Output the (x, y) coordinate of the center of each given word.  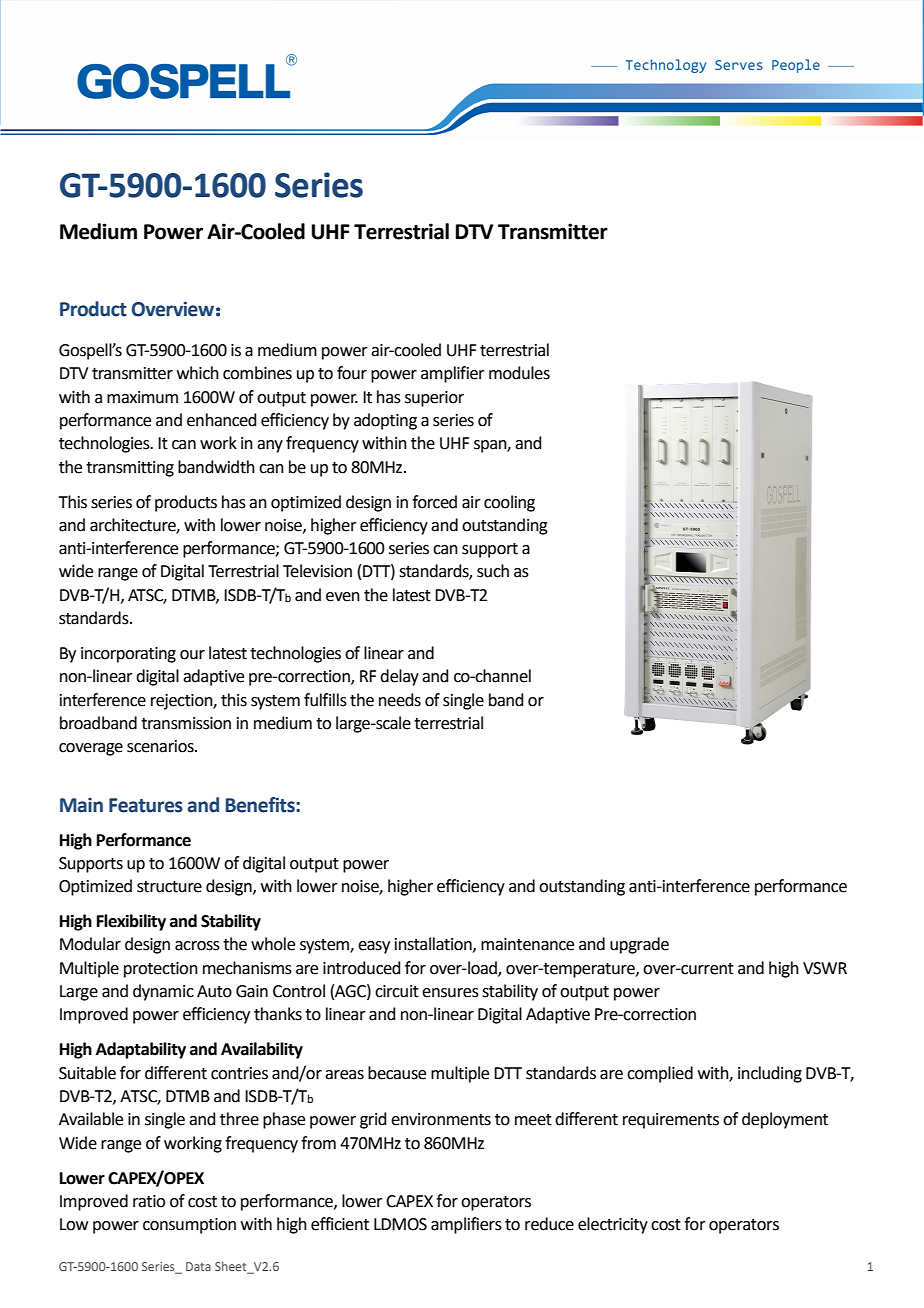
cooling (509, 503)
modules (519, 373)
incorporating (128, 655)
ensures (450, 993)
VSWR (825, 968)
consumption (189, 1226)
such (493, 571)
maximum (142, 397)
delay (399, 677)
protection (161, 970)
